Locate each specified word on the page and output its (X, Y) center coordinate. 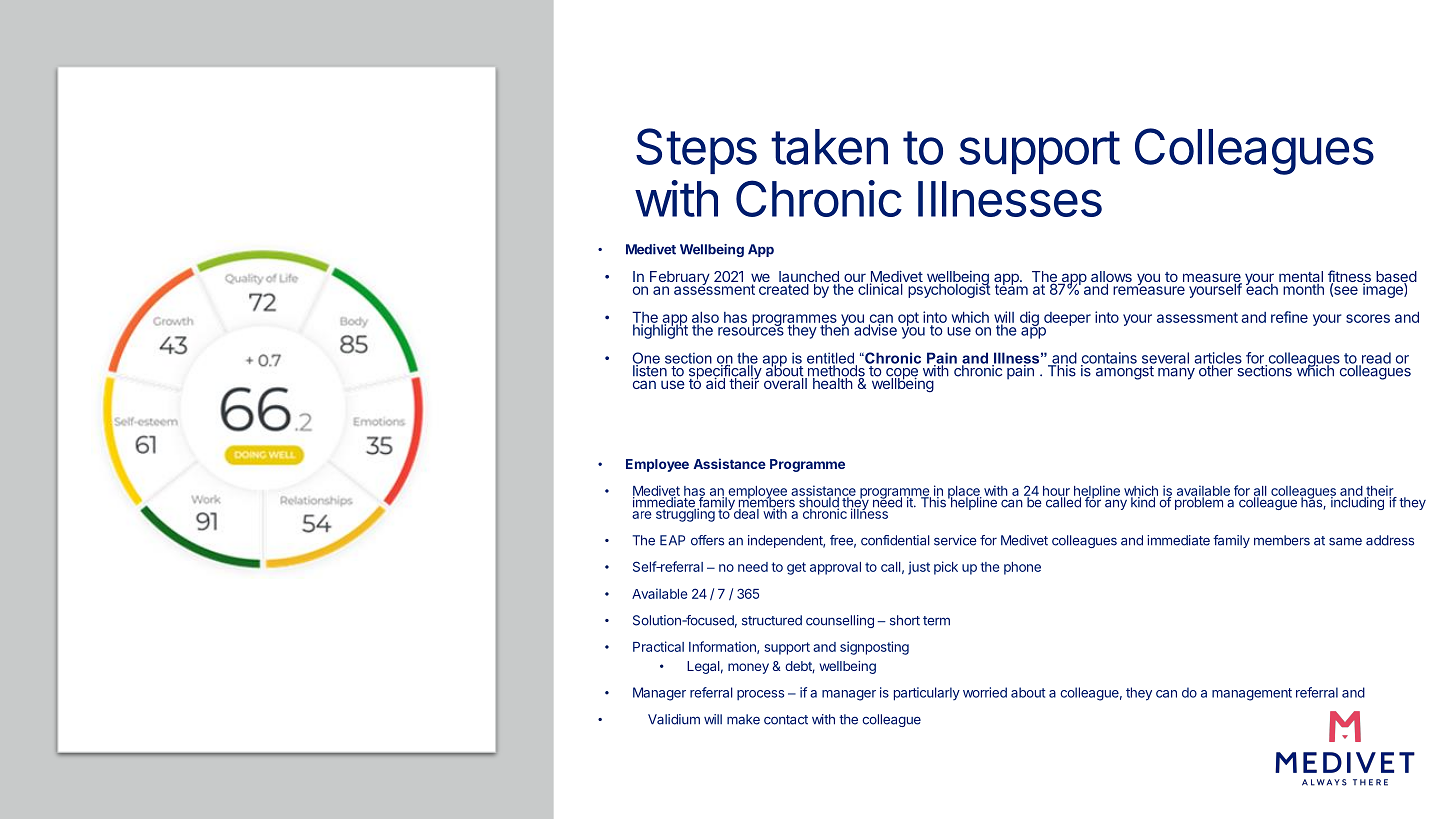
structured (772, 620)
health (833, 382)
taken (829, 147)
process (760, 695)
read (1375, 359)
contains (1109, 359)
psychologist (948, 289)
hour (1056, 492)
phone (1022, 568)
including (1357, 502)
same (1345, 541)
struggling (686, 514)
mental (1301, 278)
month (1303, 288)
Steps (696, 151)
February (679, 279)
